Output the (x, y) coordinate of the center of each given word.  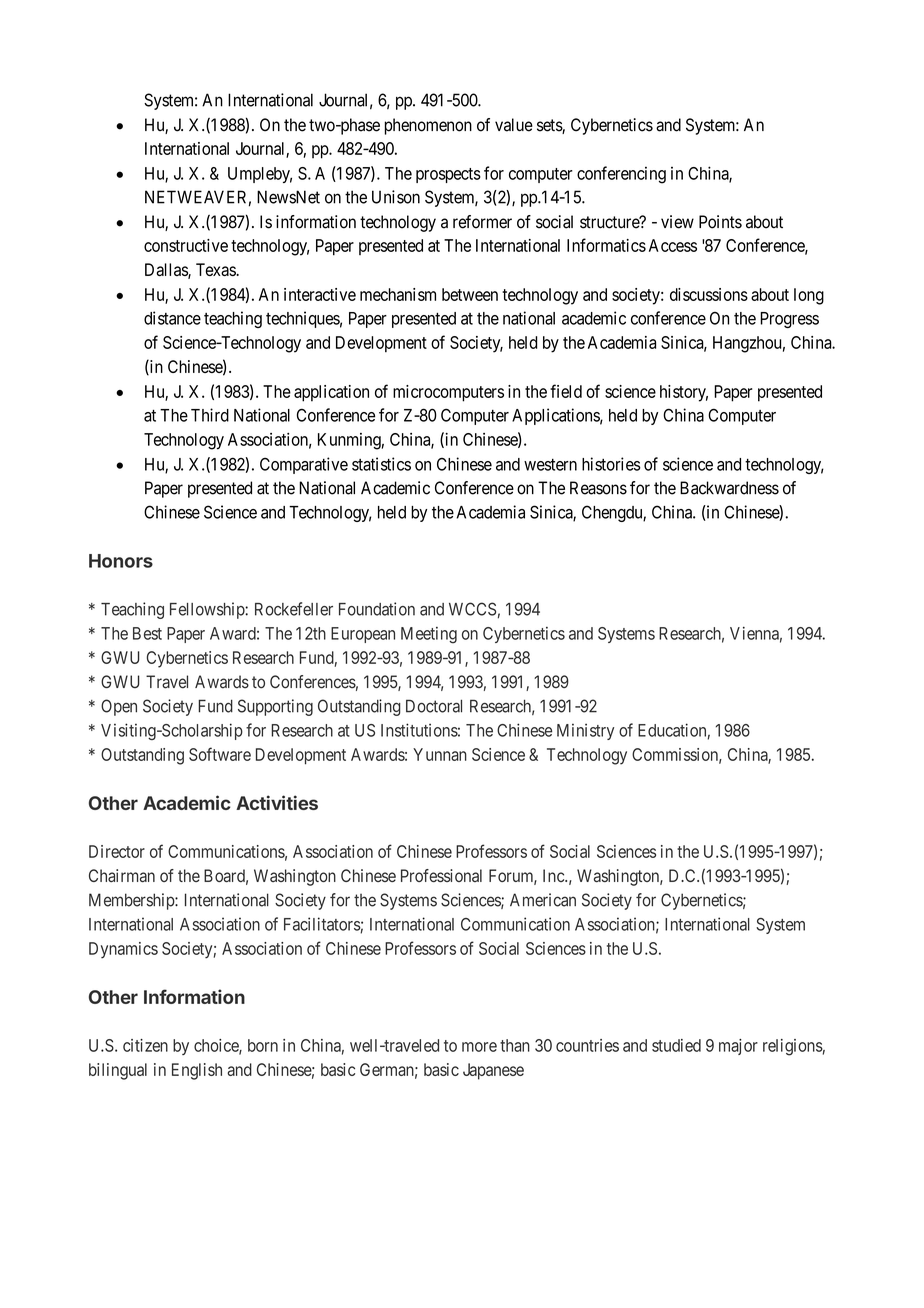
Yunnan (440, 754)
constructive (186, 245)
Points (720, 222)
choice (217, 1046)
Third (210, 415)
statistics (381, 464)
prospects (448, 175)
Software (220, 754)
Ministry (585, 731)
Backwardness (729, 488)
